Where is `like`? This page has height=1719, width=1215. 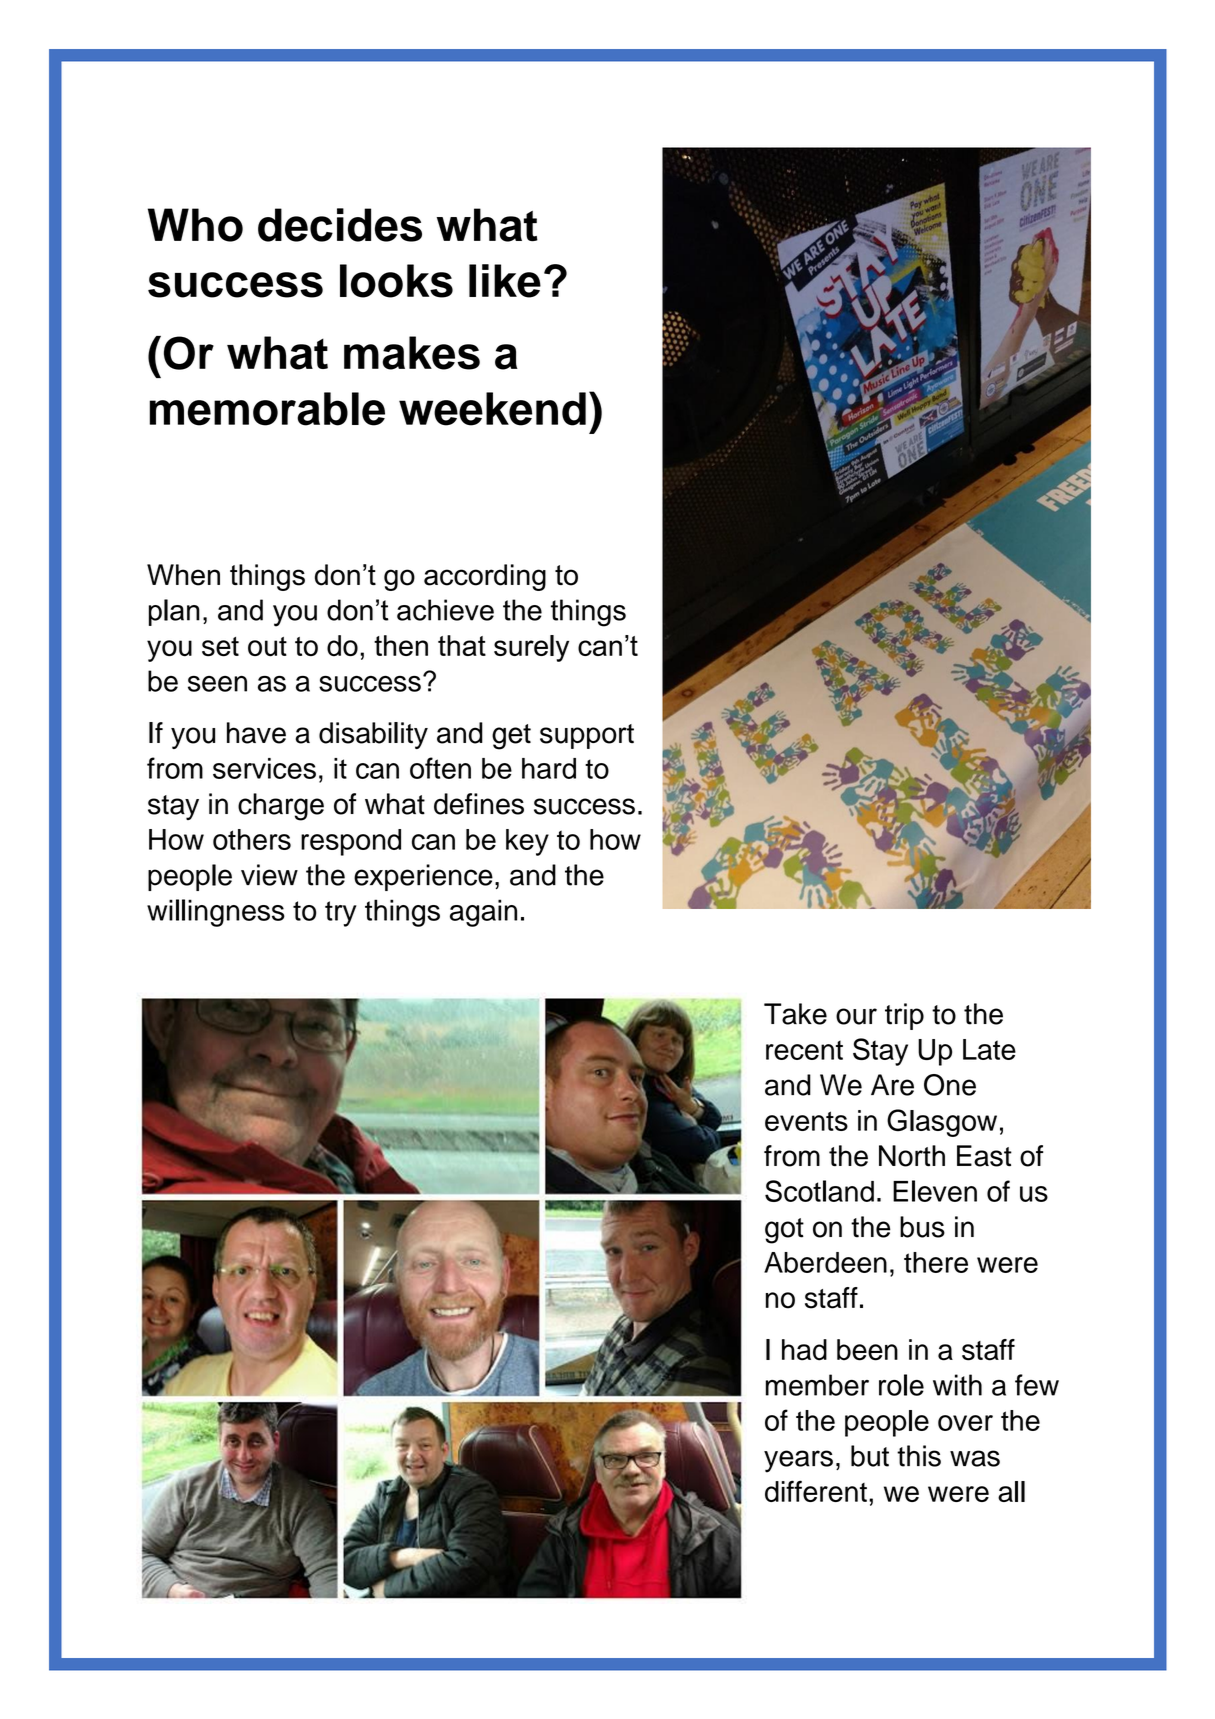 like is located at coordinates (505, 281).
